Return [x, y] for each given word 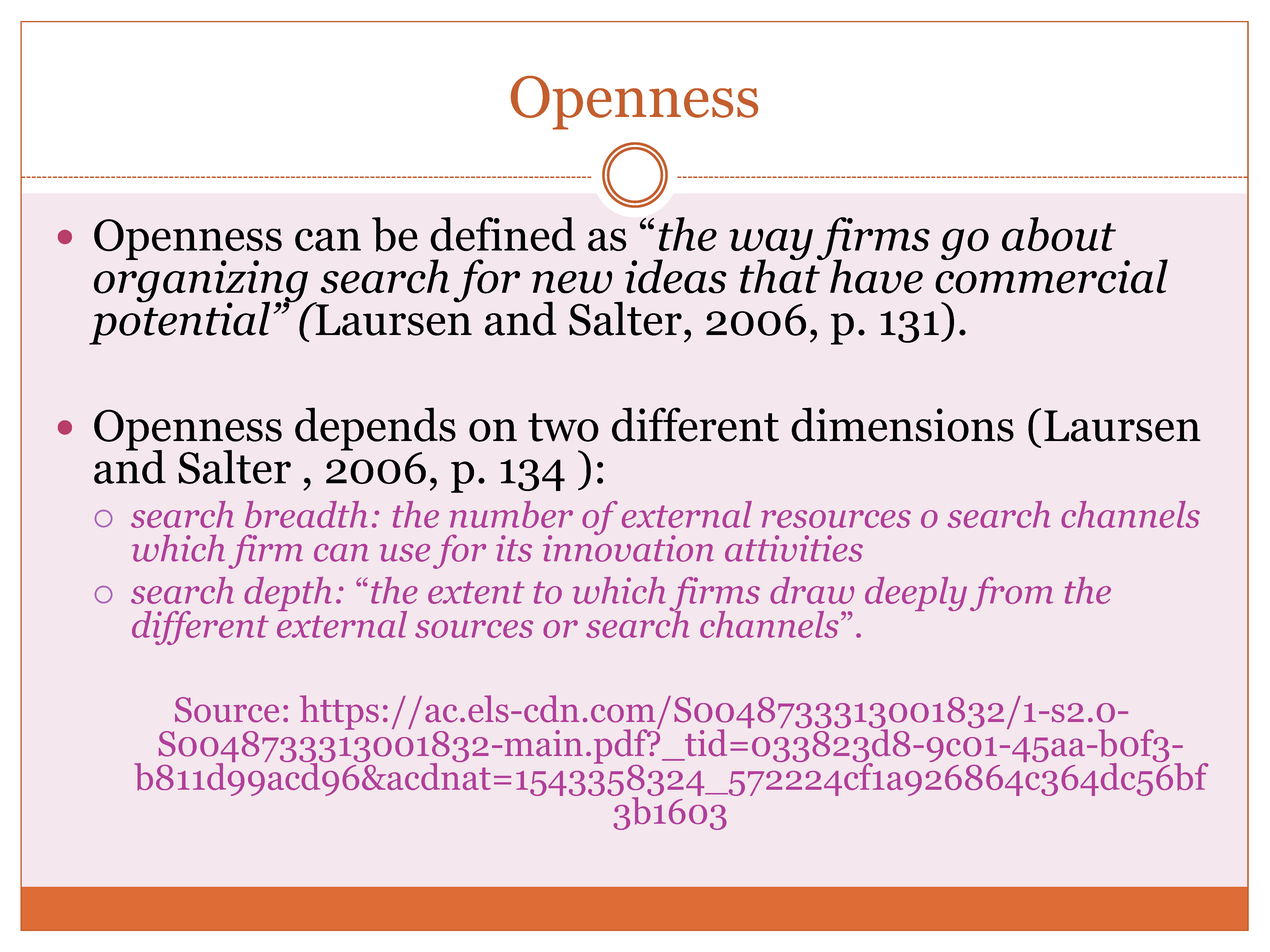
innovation [628, 547]
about [1059, 234]
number [511, 514]
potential [179, 322]
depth [288, 594]
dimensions [902, 424]
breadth [306, 514]
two [563, 427]
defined [503, 234]
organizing [201, 281]
